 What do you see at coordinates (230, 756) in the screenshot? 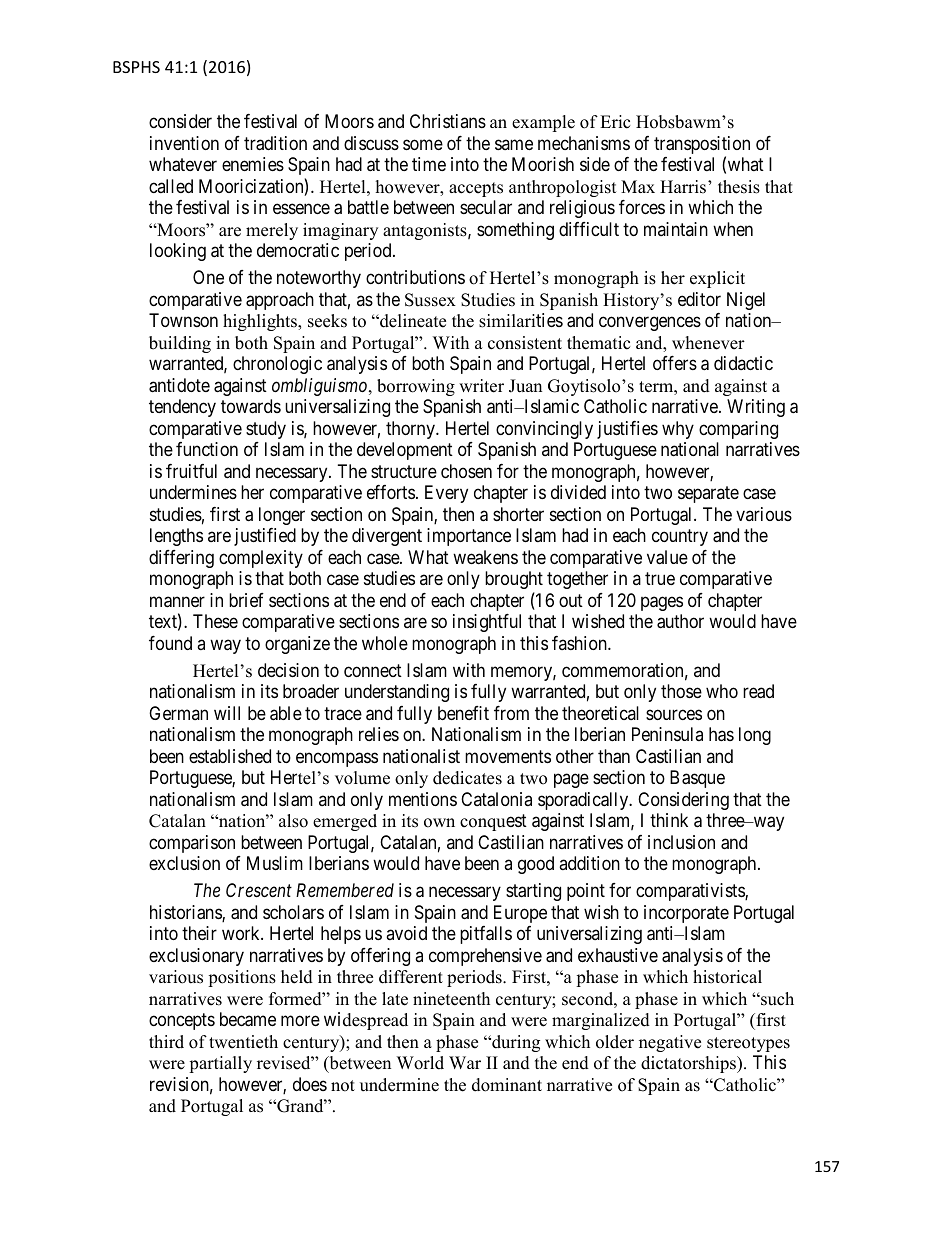
I see `established` at bounding box center [230, 756].
